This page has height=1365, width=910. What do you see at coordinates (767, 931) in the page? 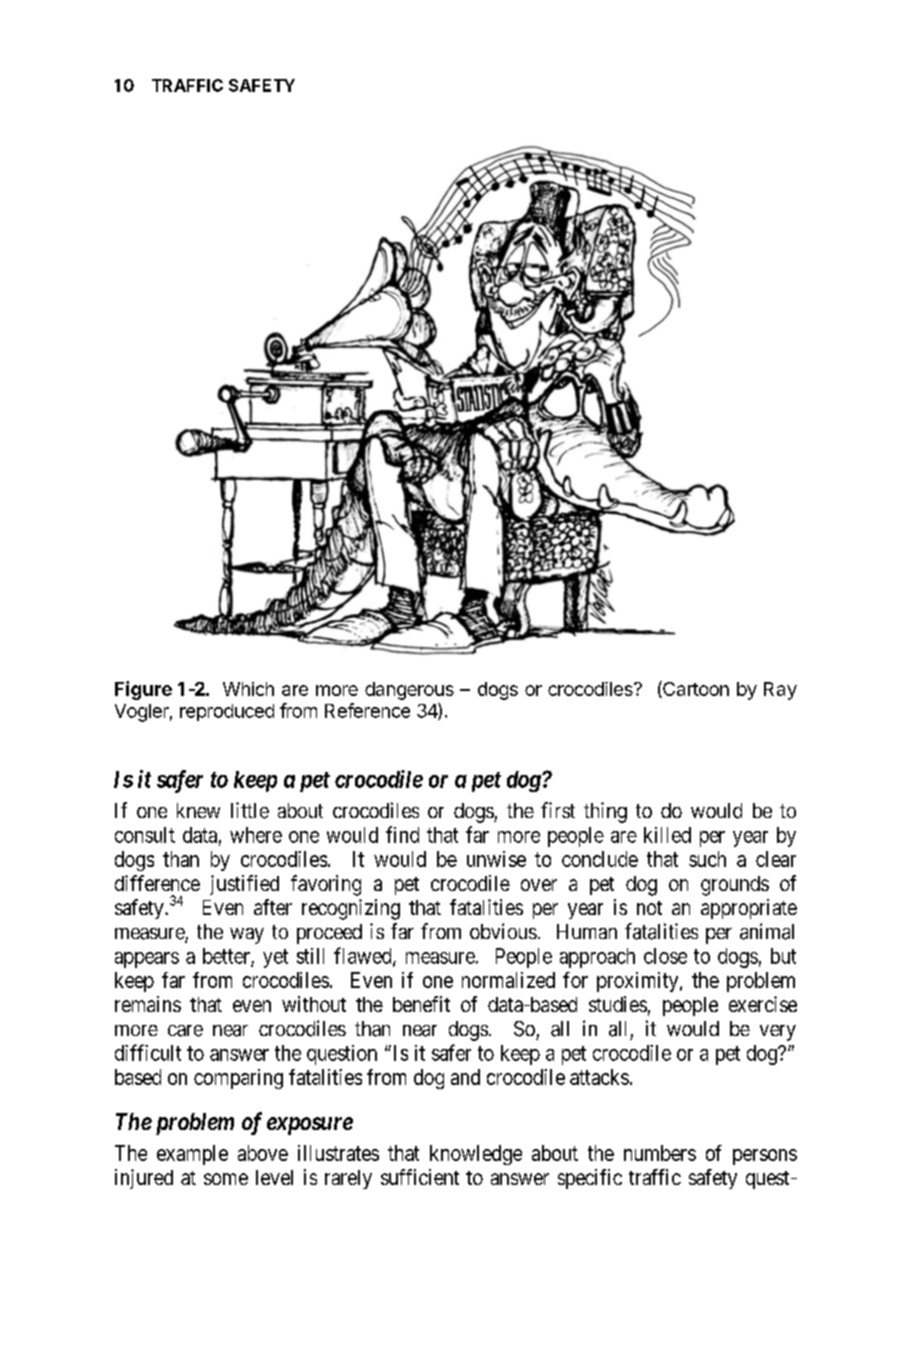
I see `animal` at bounding box center [767, 931].
